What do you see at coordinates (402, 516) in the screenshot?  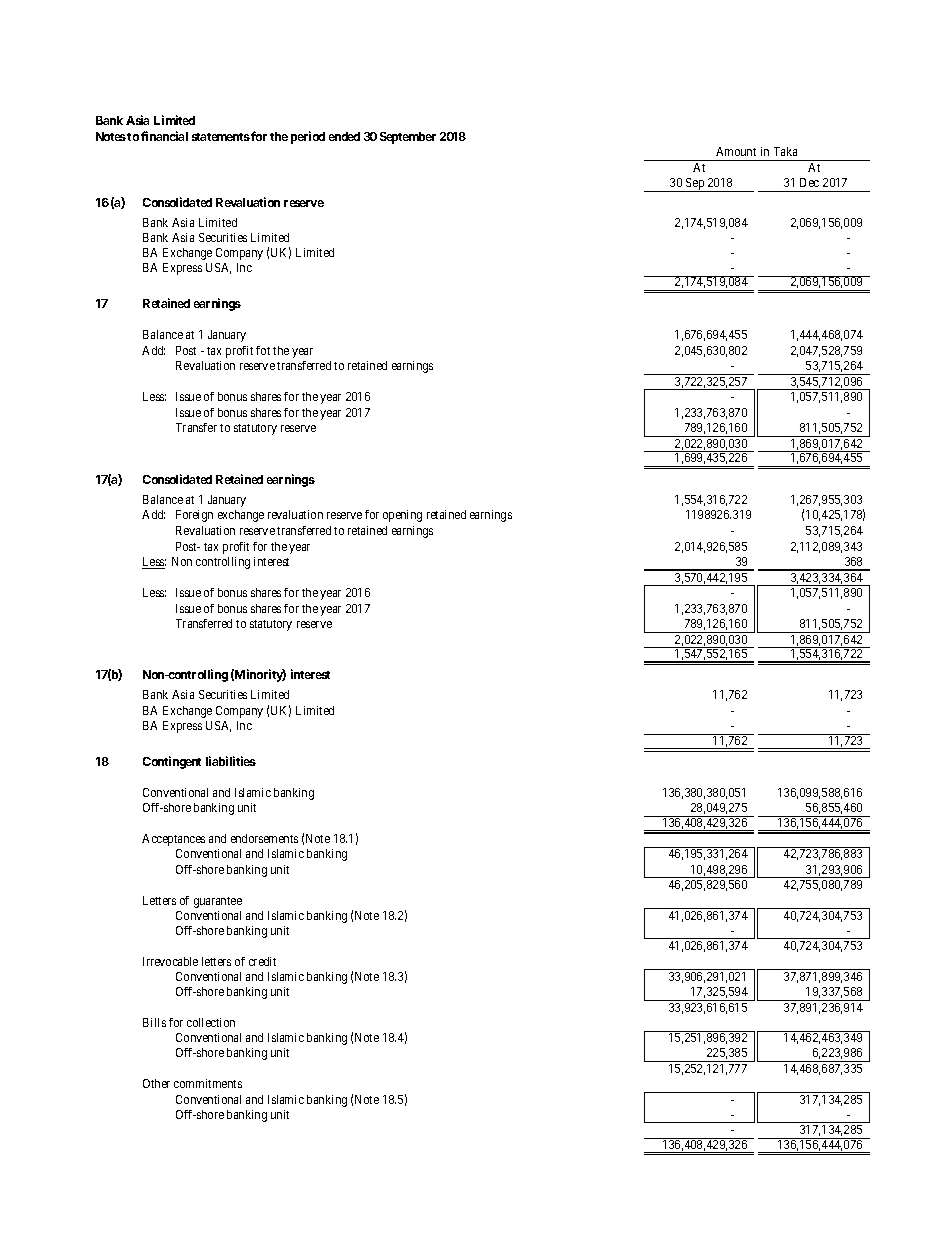 I see `opening` at bounding box center [402, 516].
